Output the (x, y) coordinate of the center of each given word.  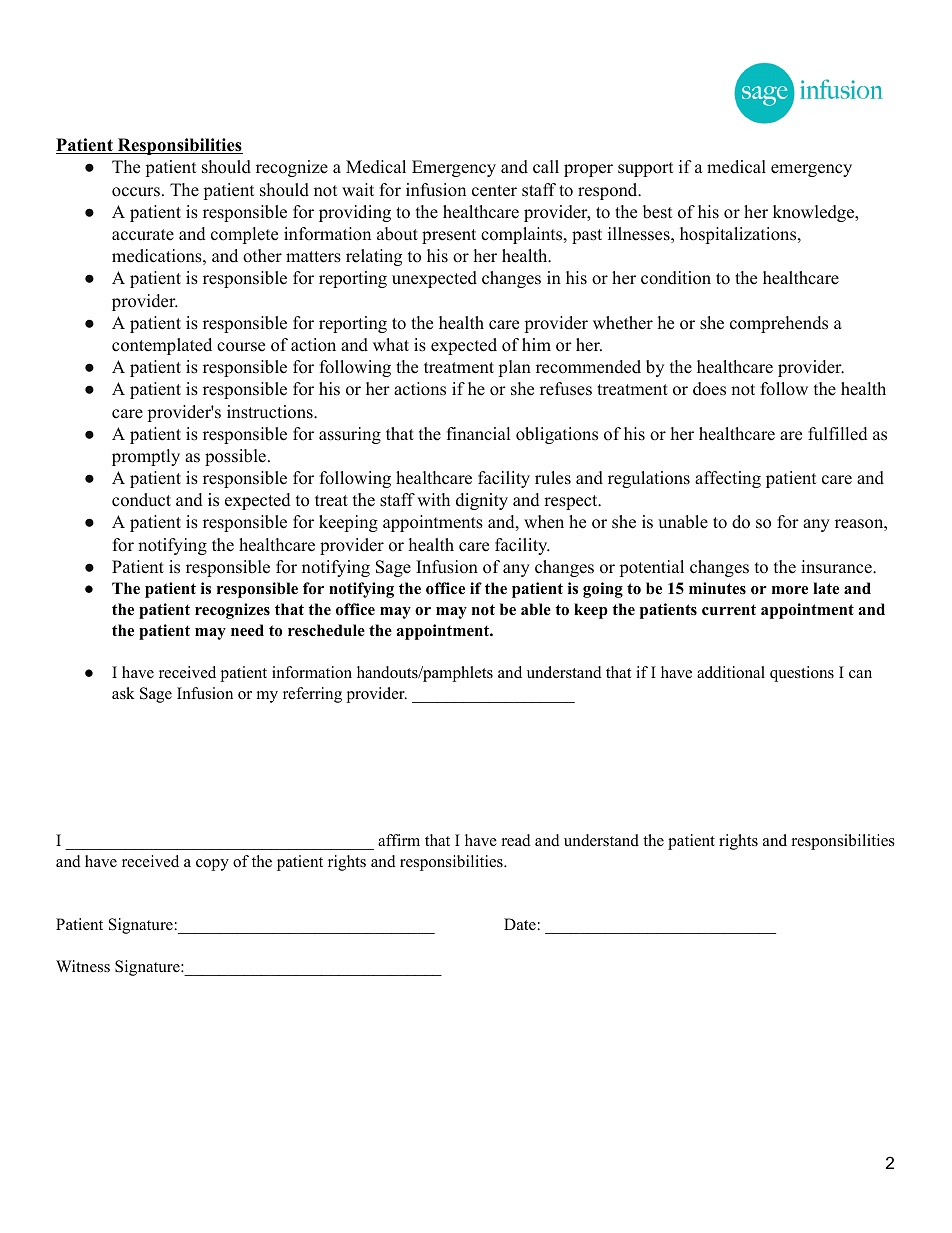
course (241, 347)
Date (520, 924)
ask (123, 693)
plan (514, 368)
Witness (83, 966)
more (790, 590)
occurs (136, 192)
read (516, 840)
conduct (141, 500)
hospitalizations (738, 235)
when (544, 522)
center (494, 191)
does (709, 389)
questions (802, 674)
